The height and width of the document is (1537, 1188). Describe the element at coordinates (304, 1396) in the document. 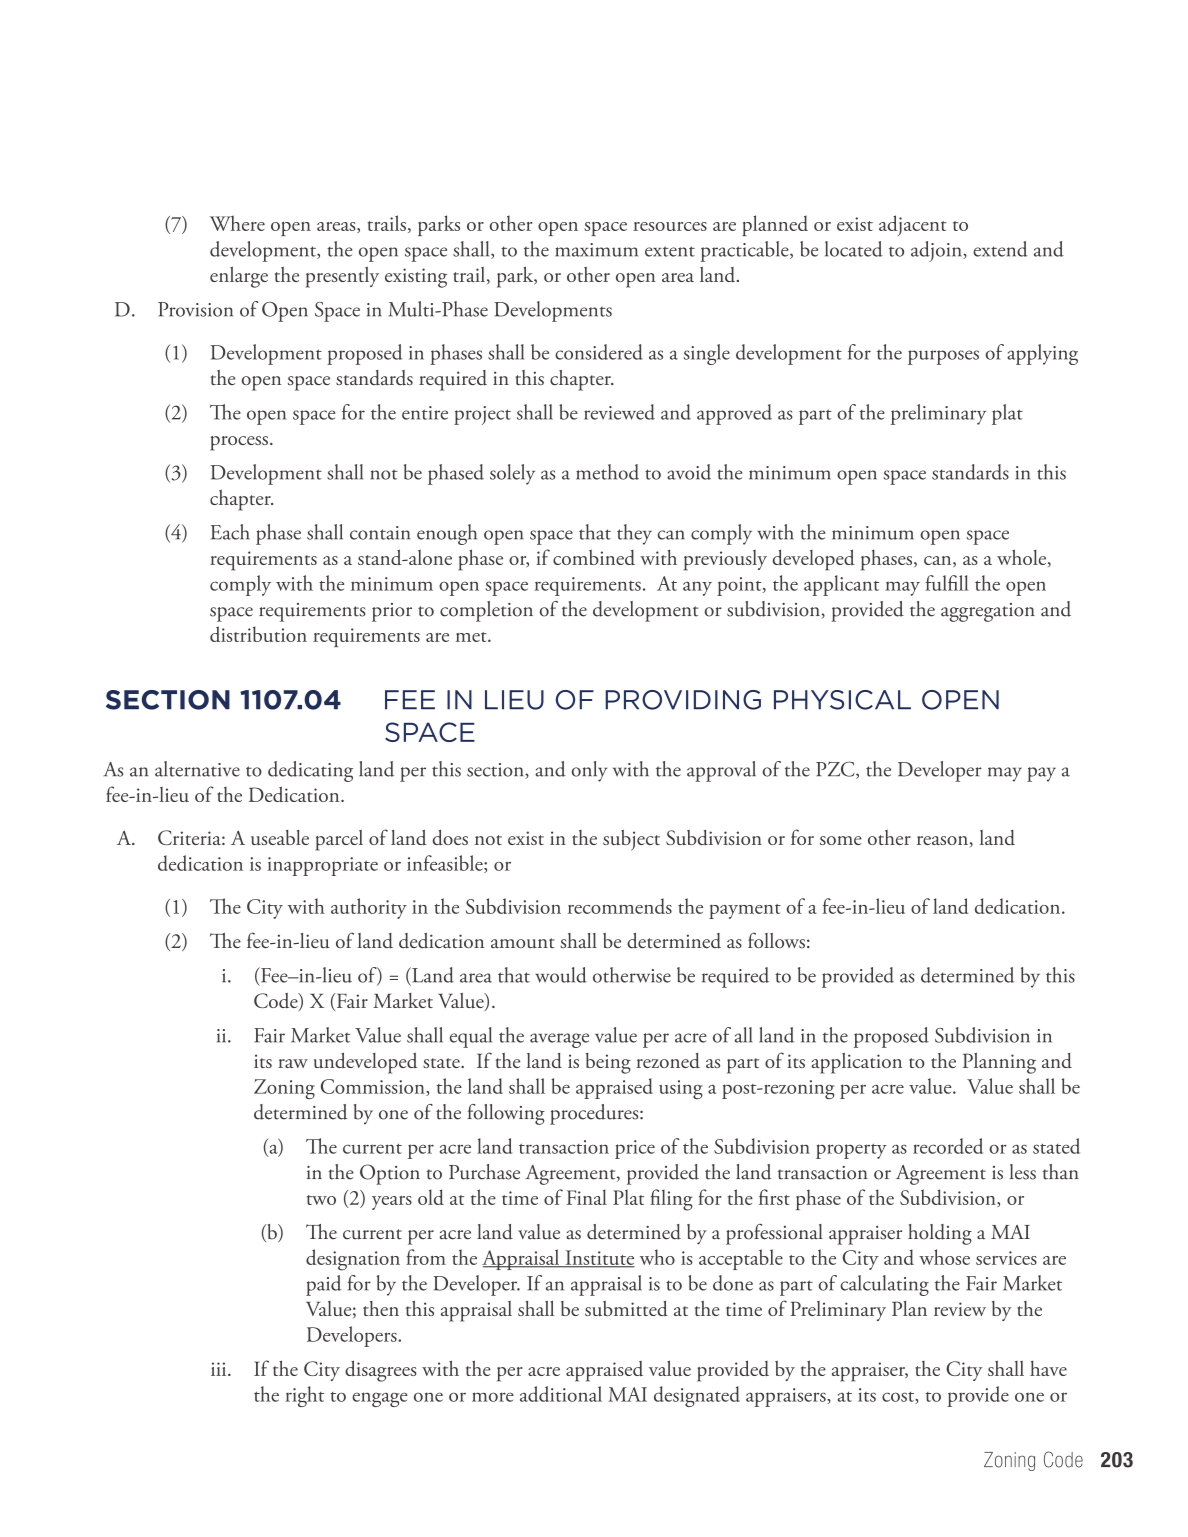

I see `right` at that location.
